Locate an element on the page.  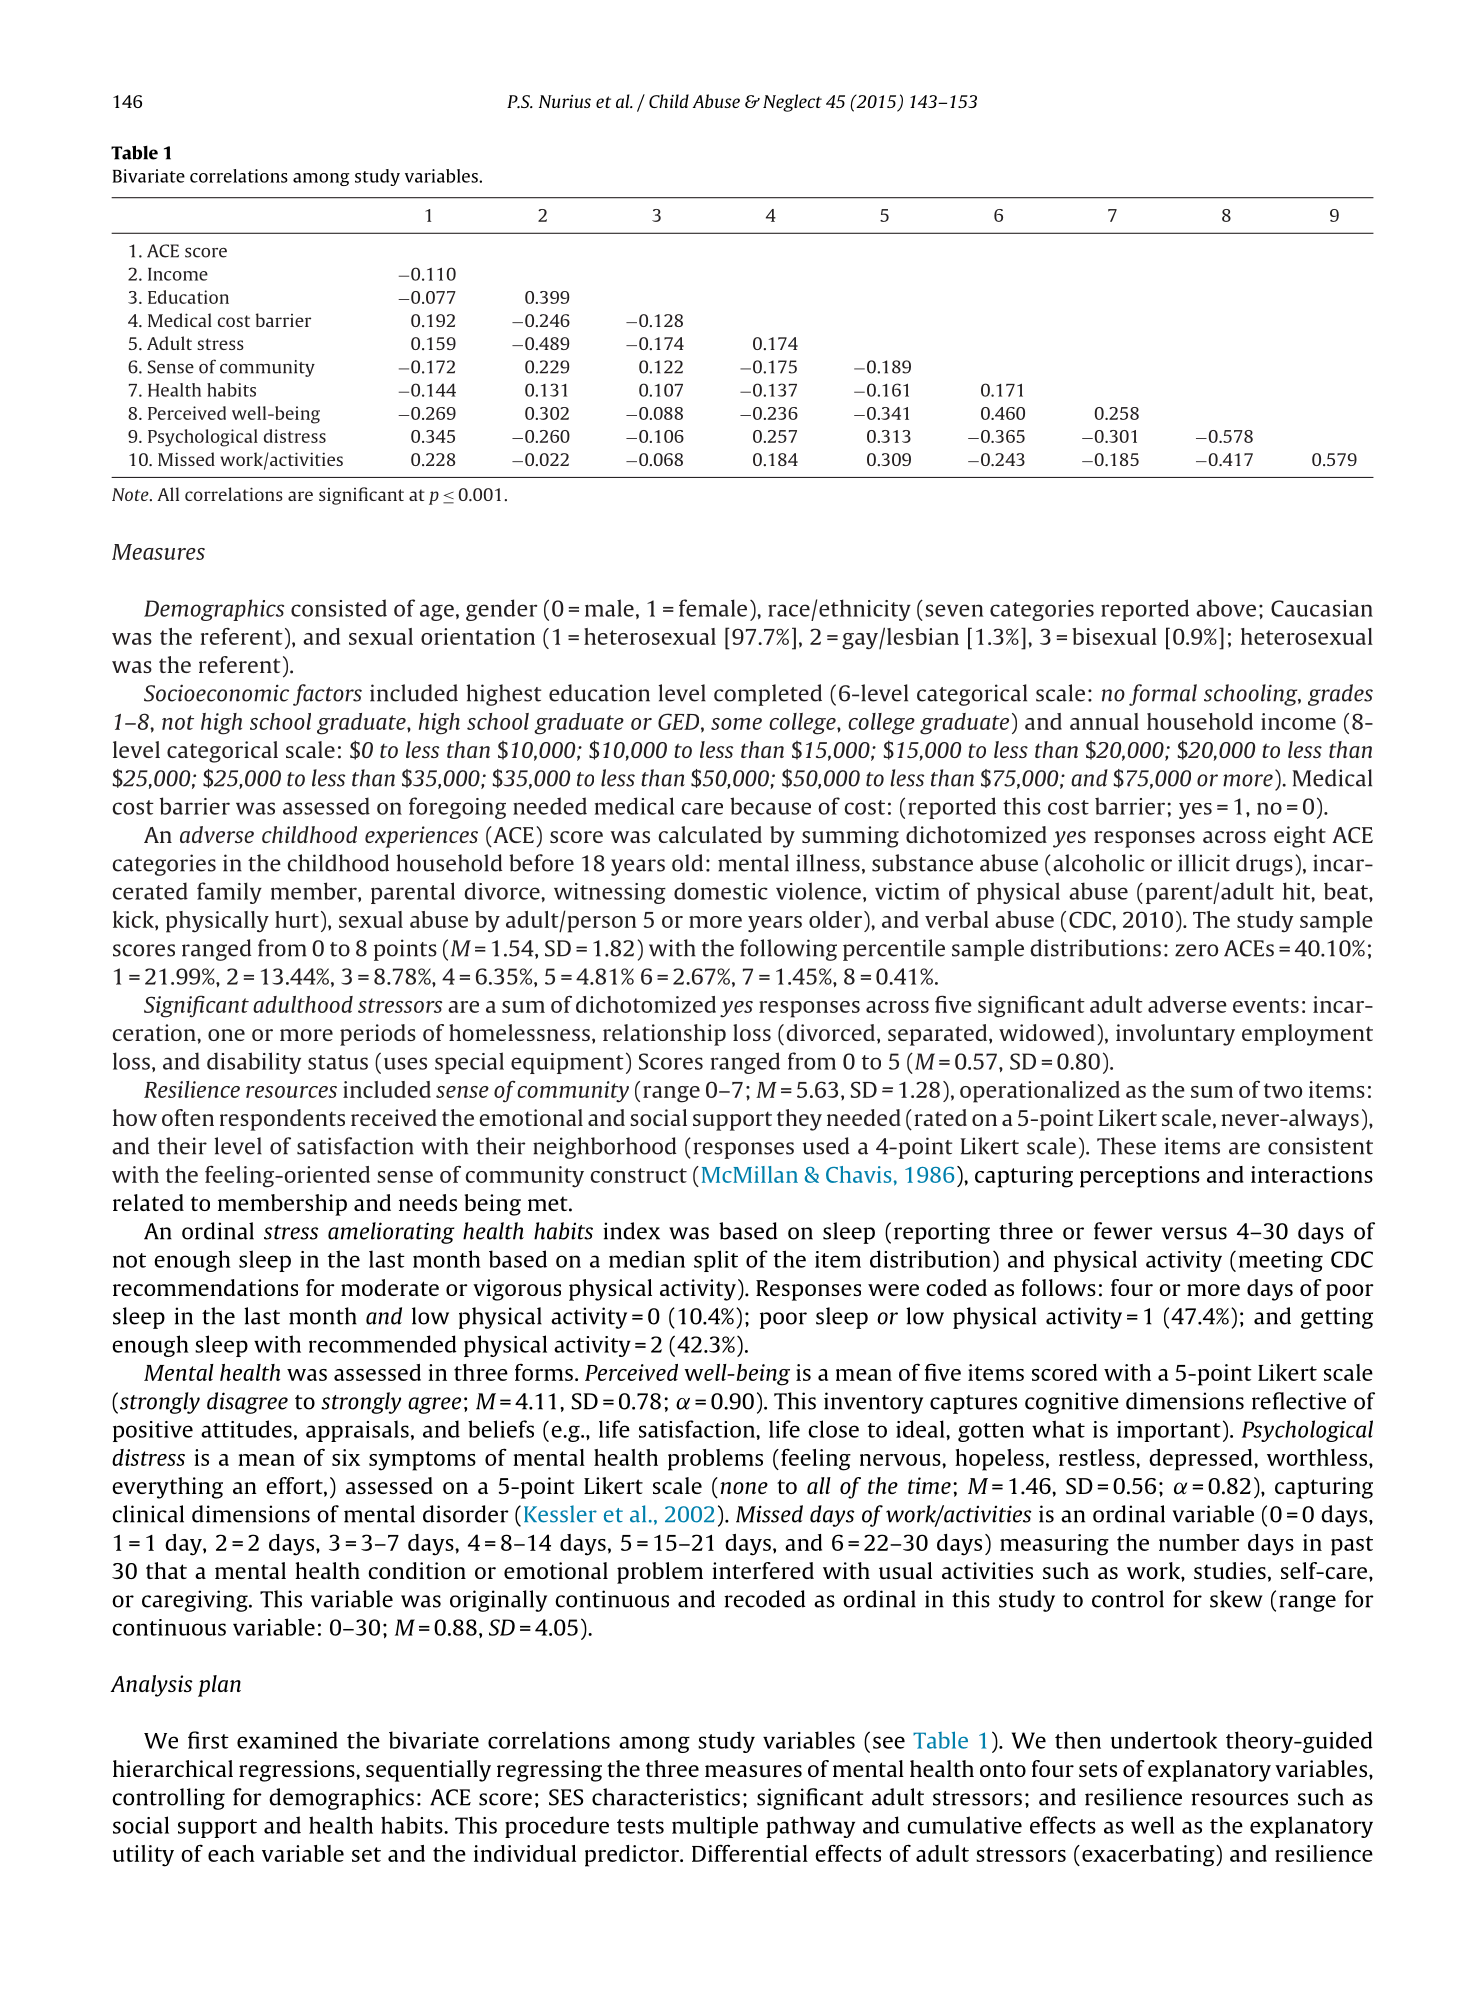
Note is located at coordinates (131, 494).
